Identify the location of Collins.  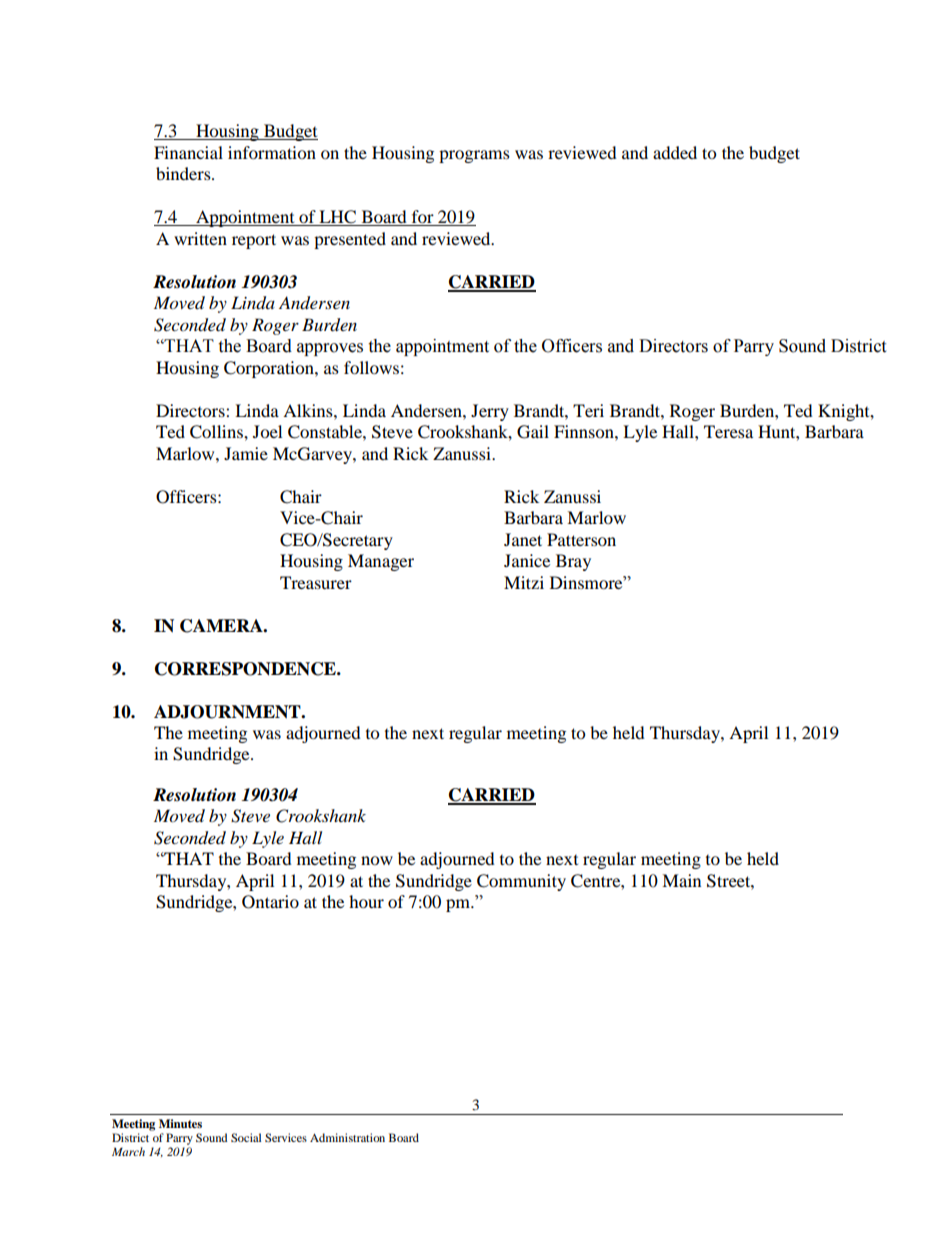
(217, 432).
